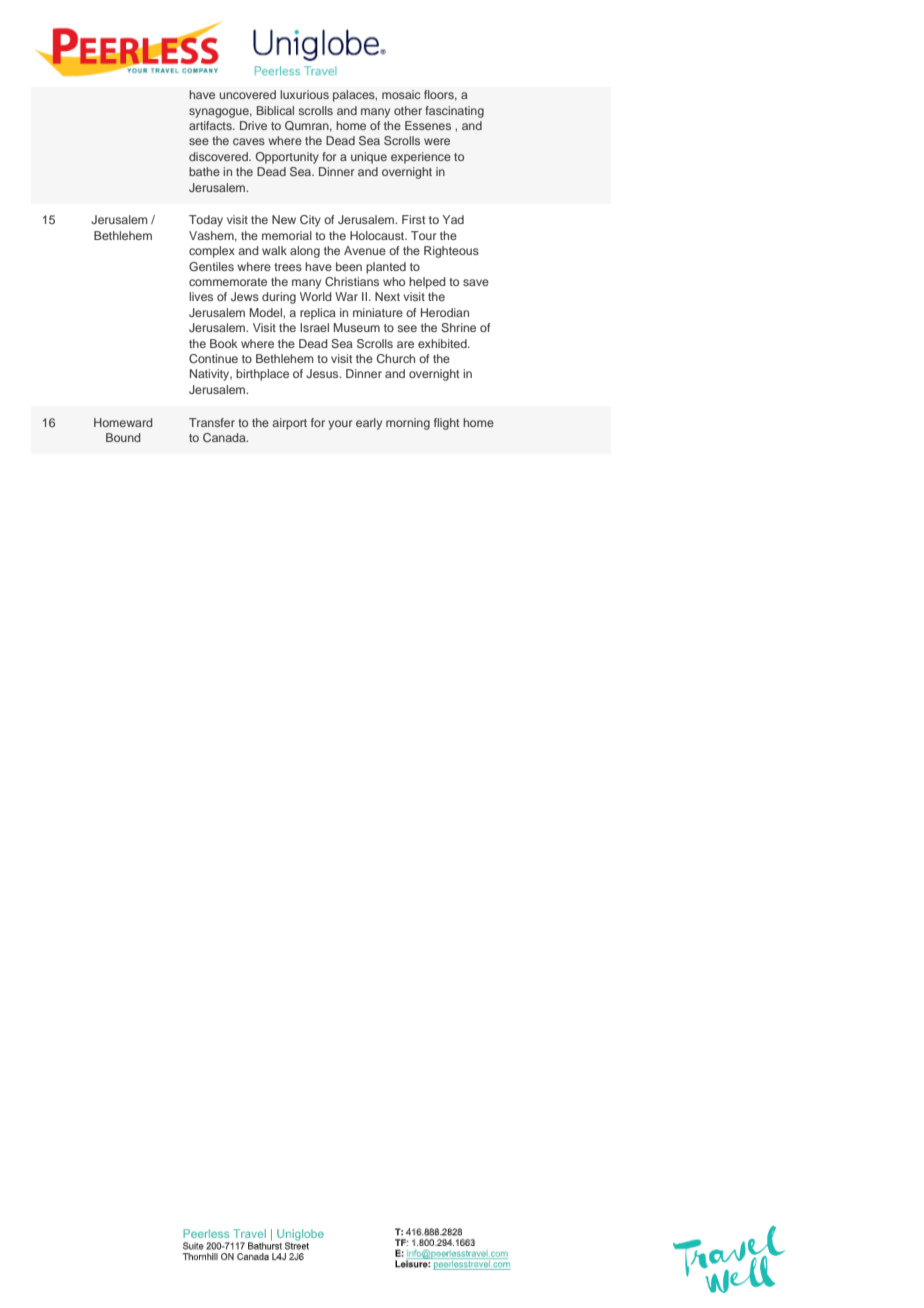 This screenshot has width=924, height=1308. What do you see at coordinates (451, 252) in the screenshot?
I see `Righteous` at bounding box center [451, 252].
